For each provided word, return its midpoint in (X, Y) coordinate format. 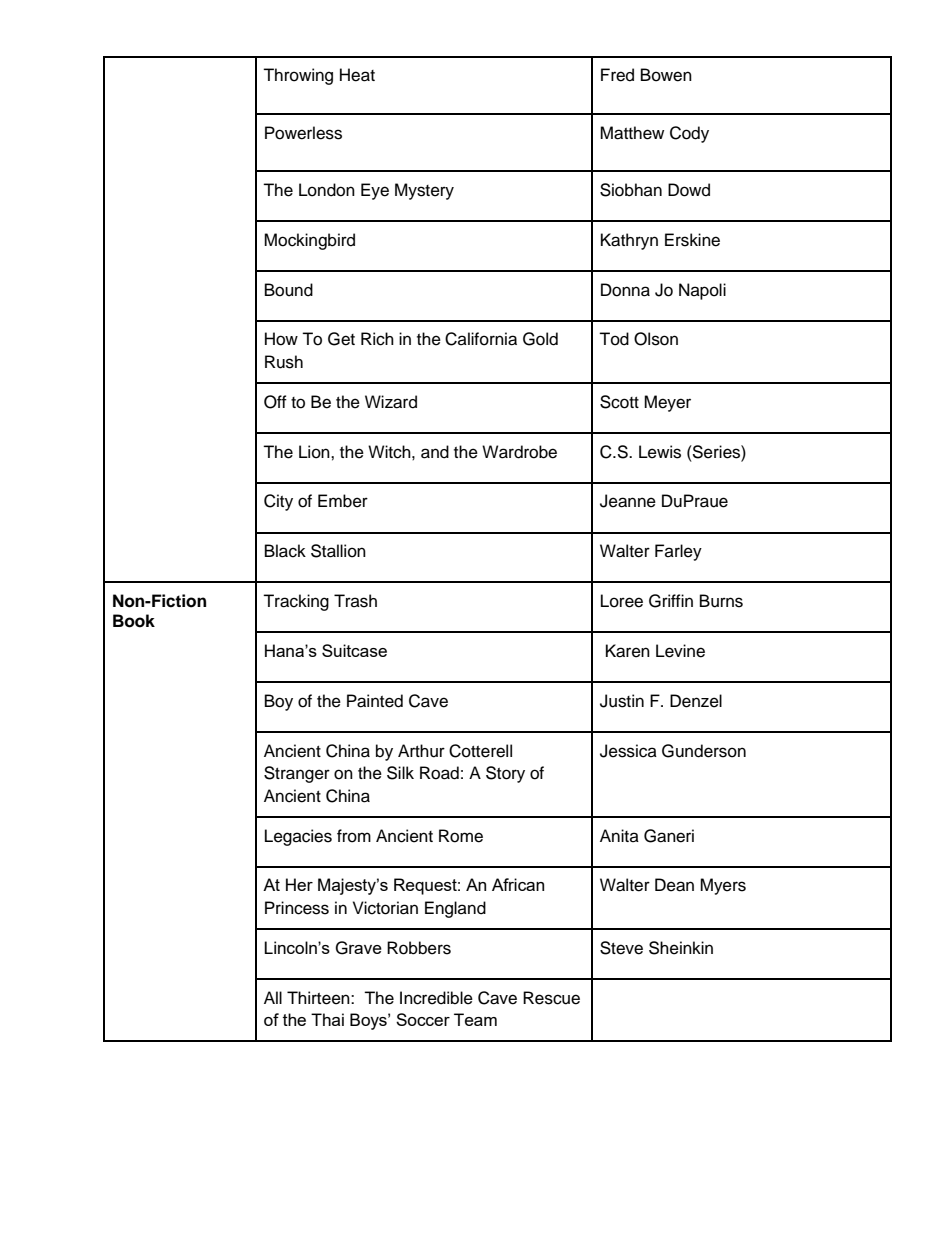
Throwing (298, 76)
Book (134, 621)
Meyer (667, 403)
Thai (327, 1019)
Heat (357, 75)
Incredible (436, 998)
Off (275, 402)
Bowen (666, 75)
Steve (621, 948)
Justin (622, 701)
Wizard (391, 402)
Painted (375, 701)
